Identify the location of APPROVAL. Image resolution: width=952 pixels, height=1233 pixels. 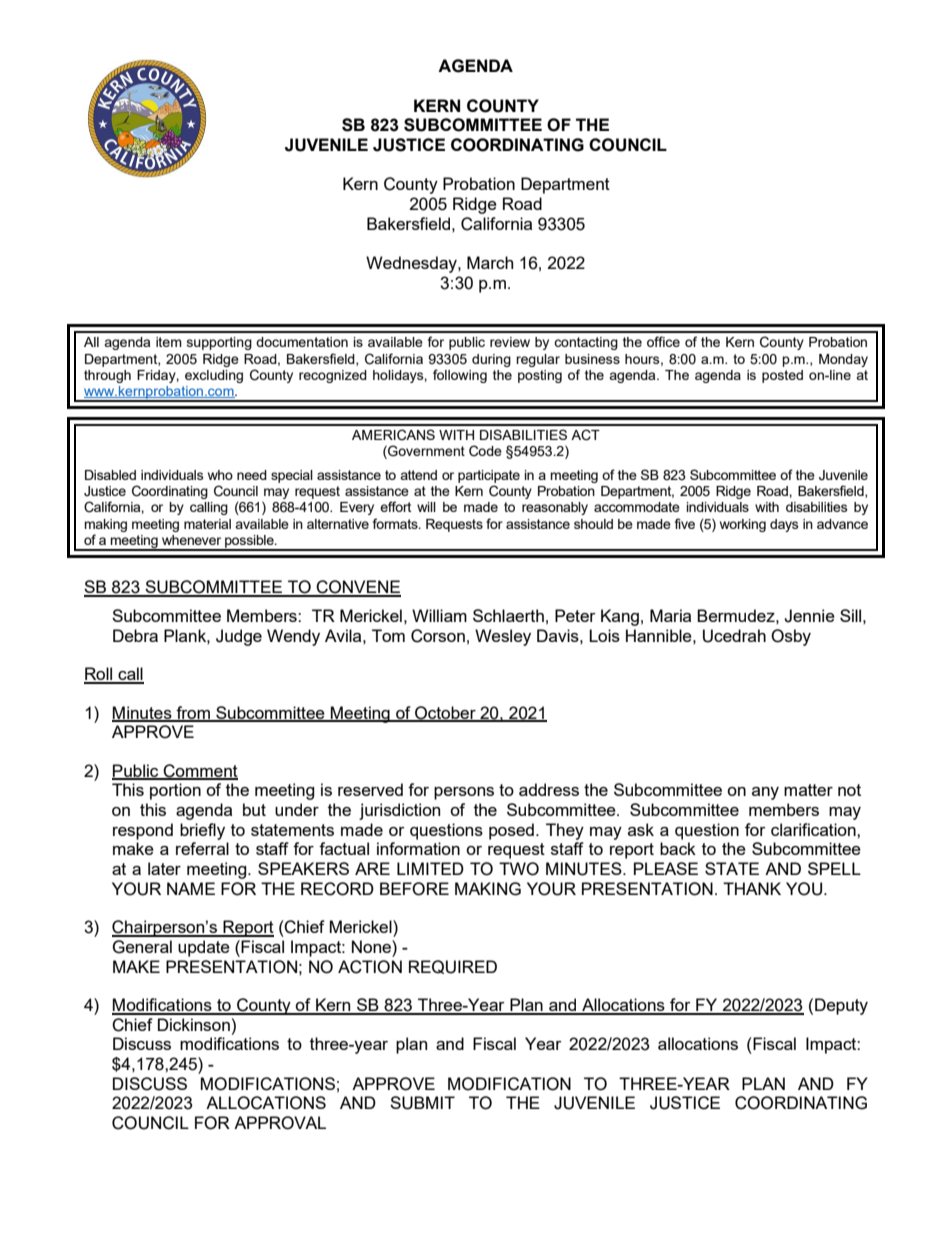
(280, 1123).
